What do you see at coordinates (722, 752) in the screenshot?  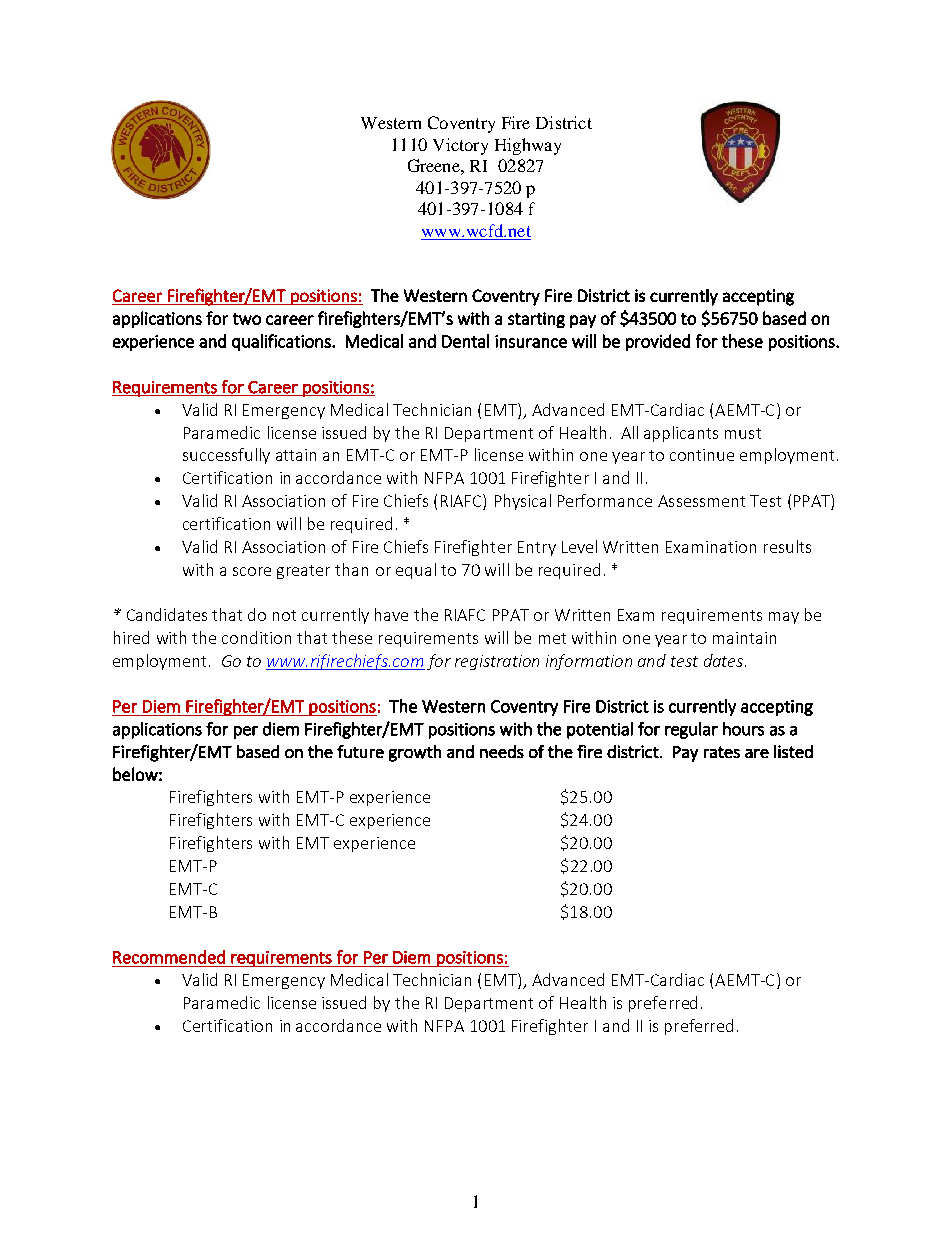 I see `rates` at bounding box center [722, 752].
